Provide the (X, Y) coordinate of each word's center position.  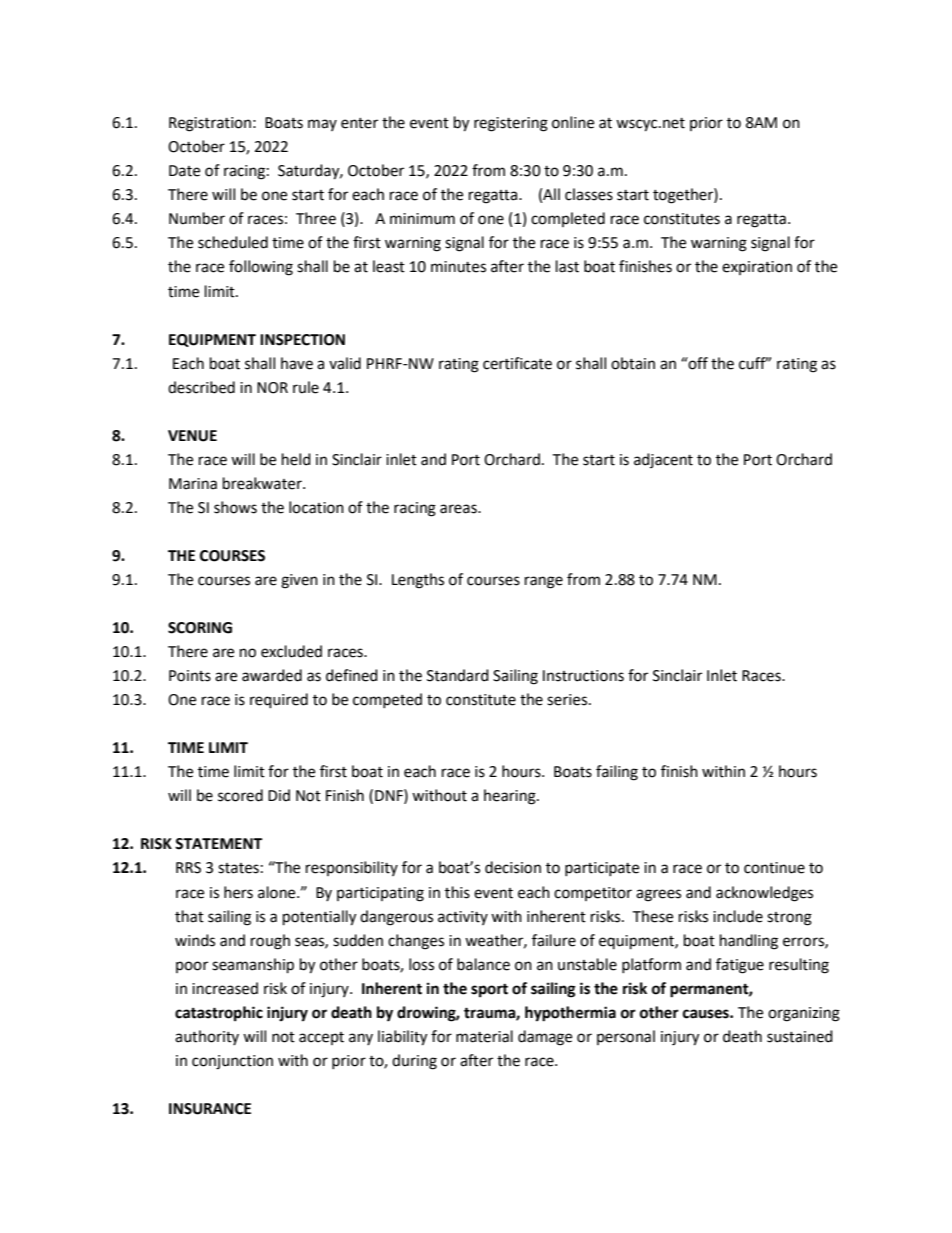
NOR (272, 388)
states (238, 868)
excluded (291, 651)
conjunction (232, 1062)
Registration (210, 124)
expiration (757, 268)
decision (513, 867)
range (544, 582)
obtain (633, 363)
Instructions (583, 676)
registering (511, 124)
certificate (517, 363)
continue (774, 868)
